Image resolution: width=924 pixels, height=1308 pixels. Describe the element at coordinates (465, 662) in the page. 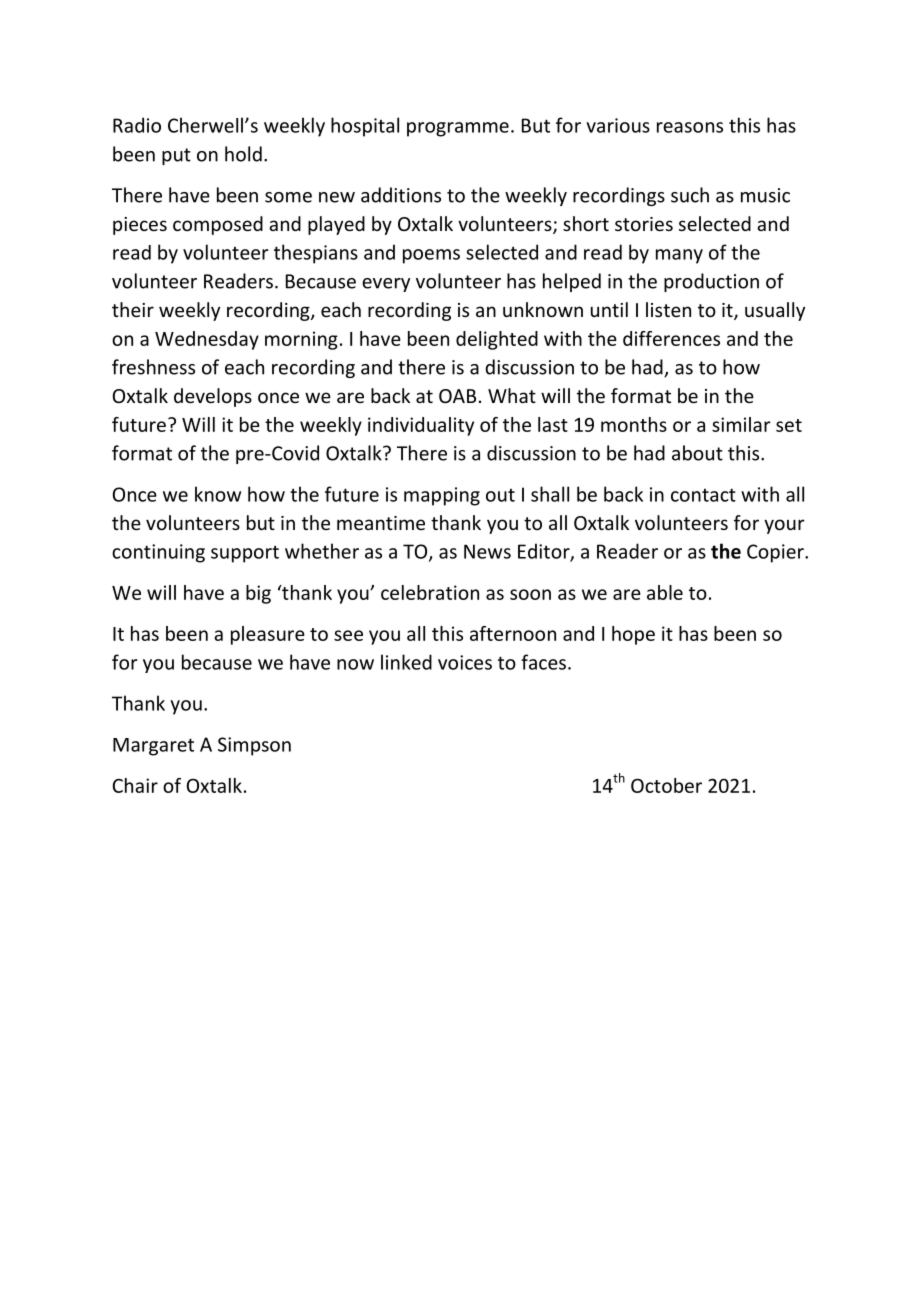

I see `voices` at that location.
